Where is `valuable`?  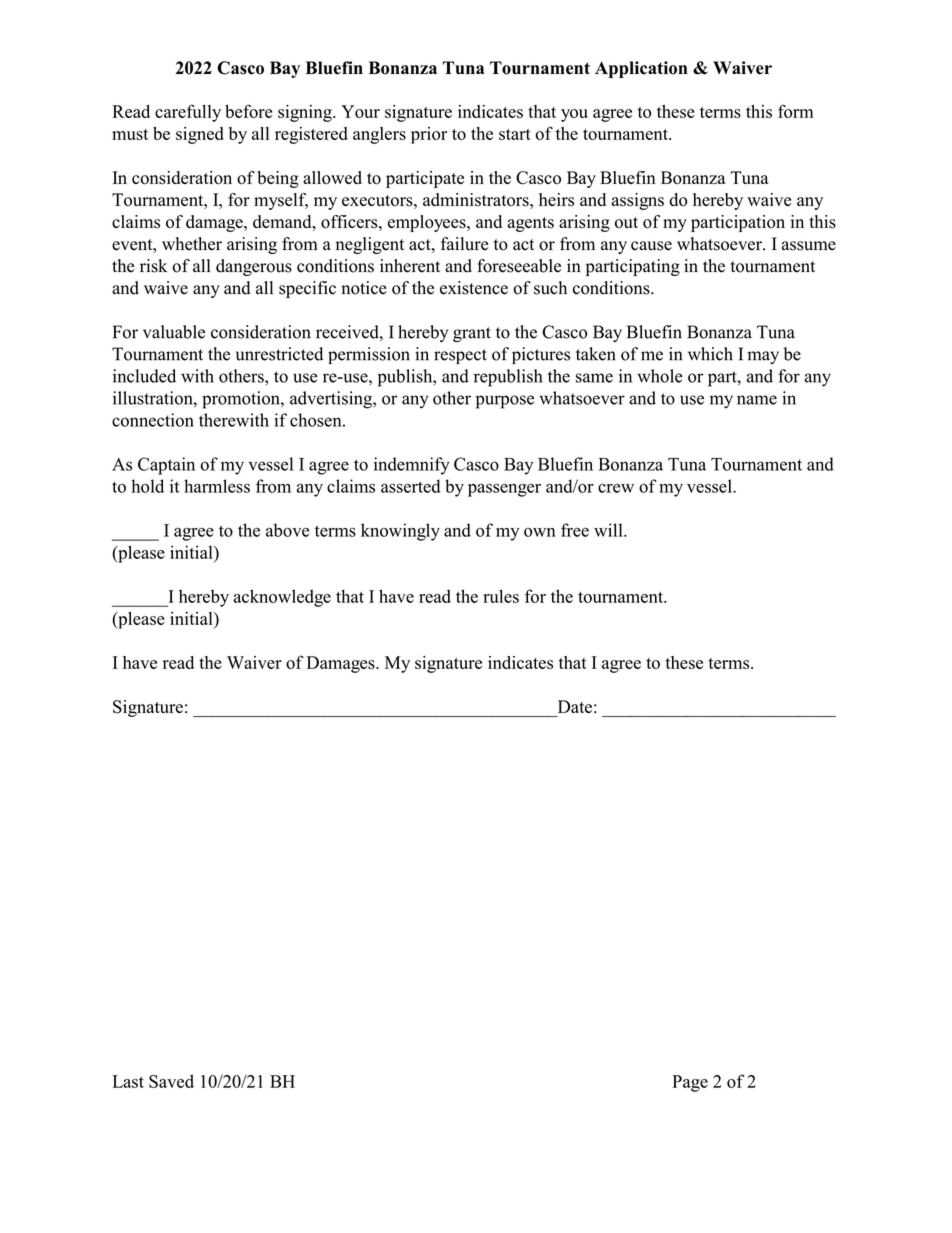 valuable is located at coordinates (174, 332).
